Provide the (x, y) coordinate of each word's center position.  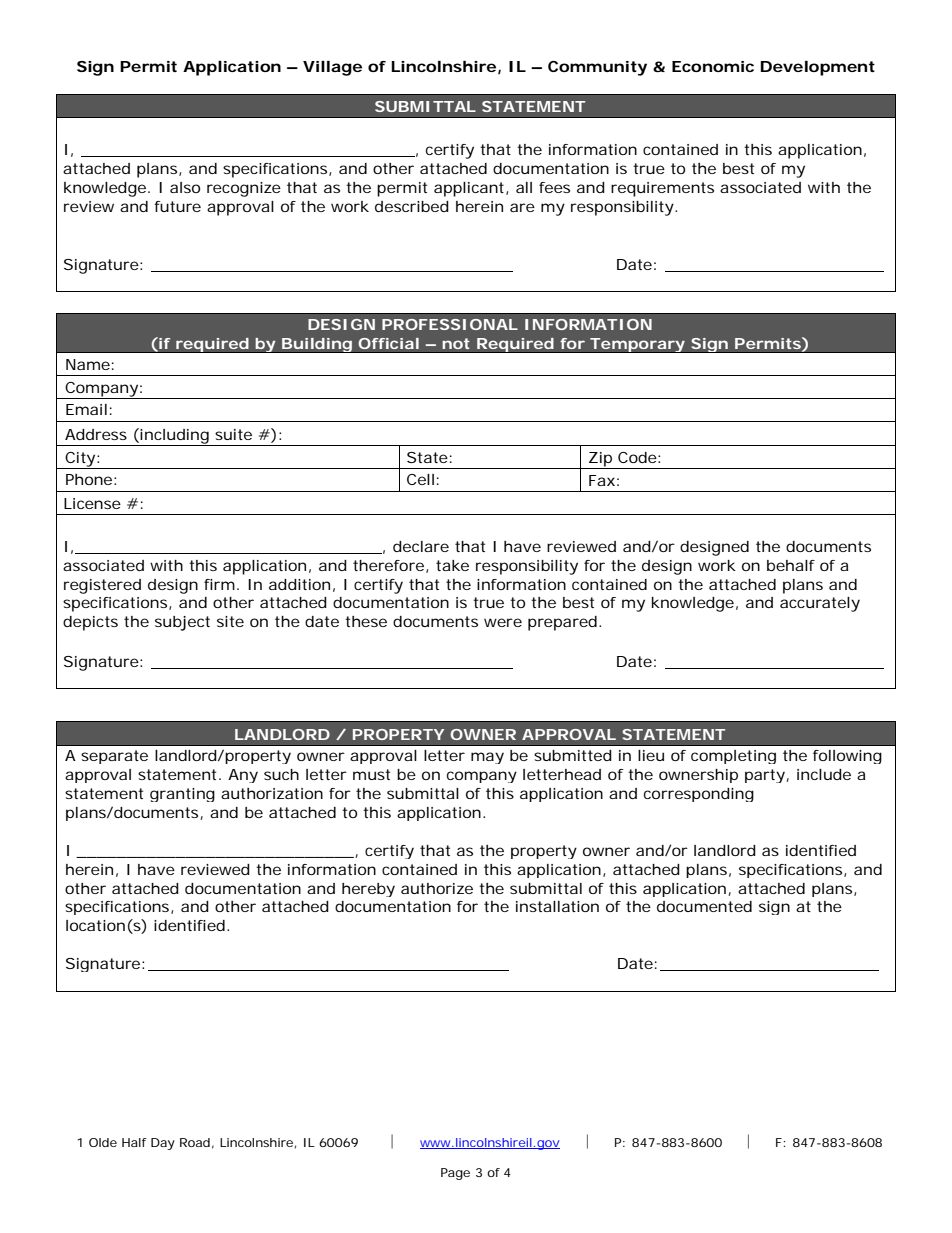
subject (182, 623)
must (371, 774)
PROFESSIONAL (449, 324)
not (456, 343)
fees (554, 187)
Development (818, 68)
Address (96, 434)
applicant (469, 189)
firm (218, 584)
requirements (662, 189)
